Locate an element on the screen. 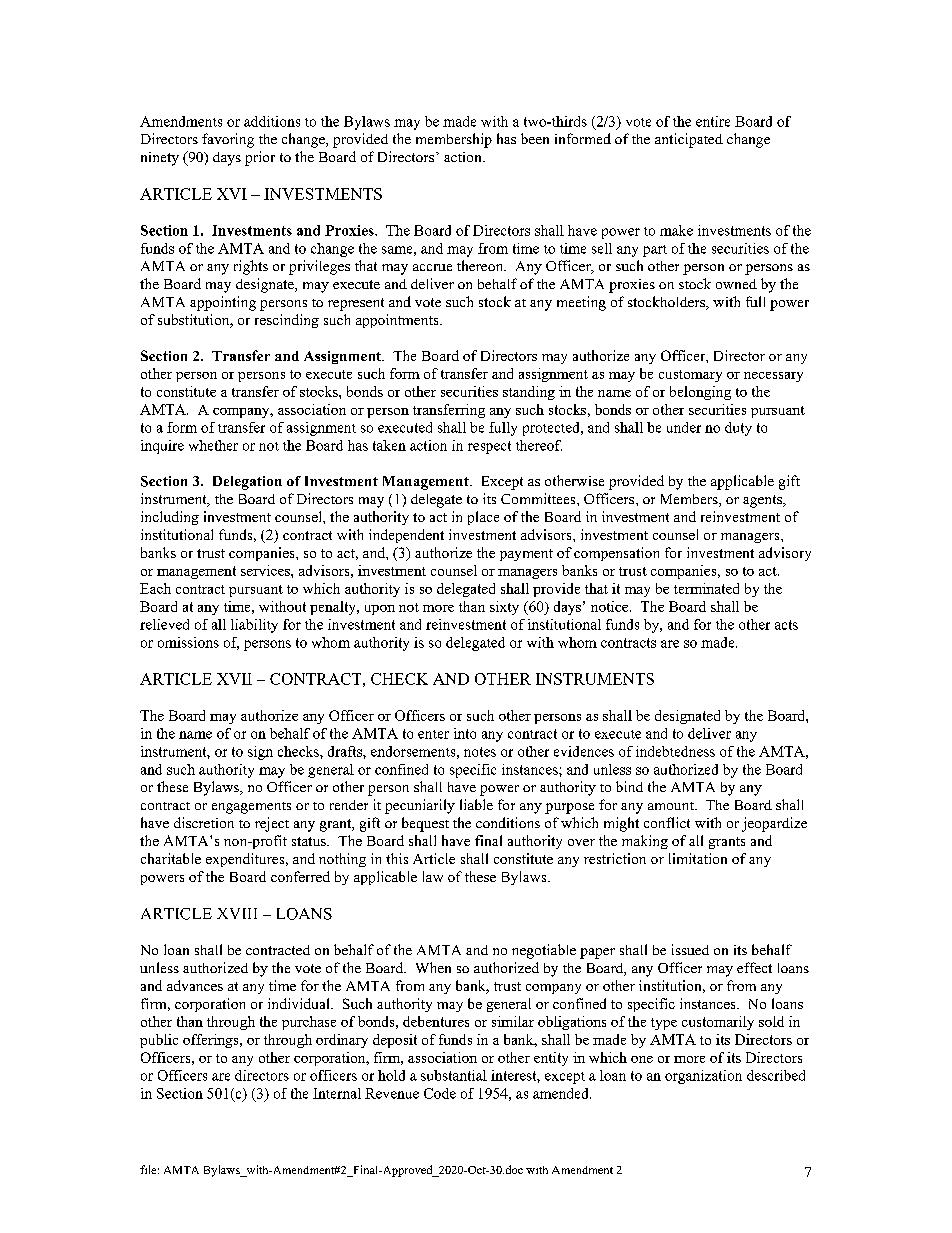 The image size is (952, 1233). whether is located at coordinates (213, 445).
